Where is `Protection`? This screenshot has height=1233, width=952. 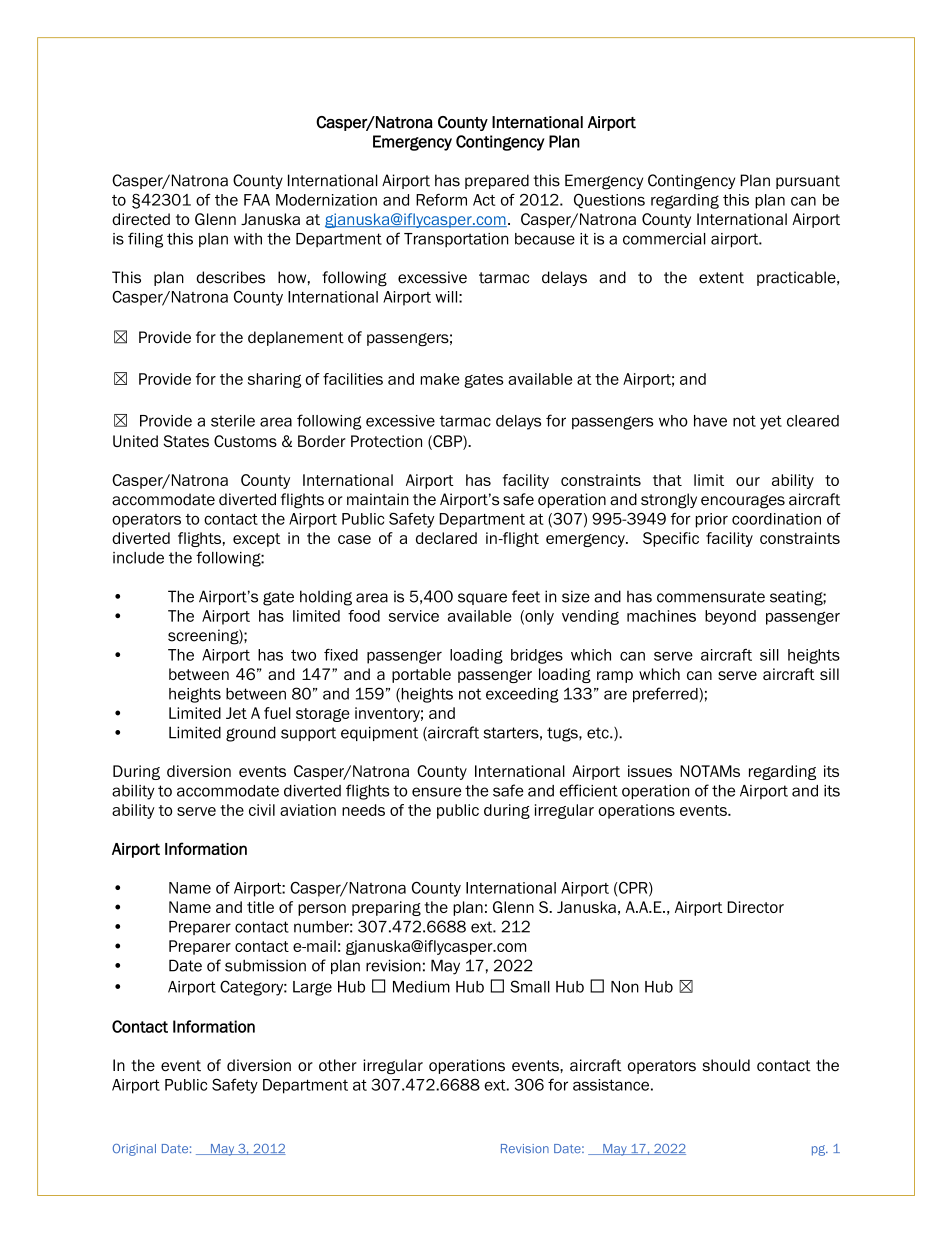
Protection is located at coordinates (386, 441).
